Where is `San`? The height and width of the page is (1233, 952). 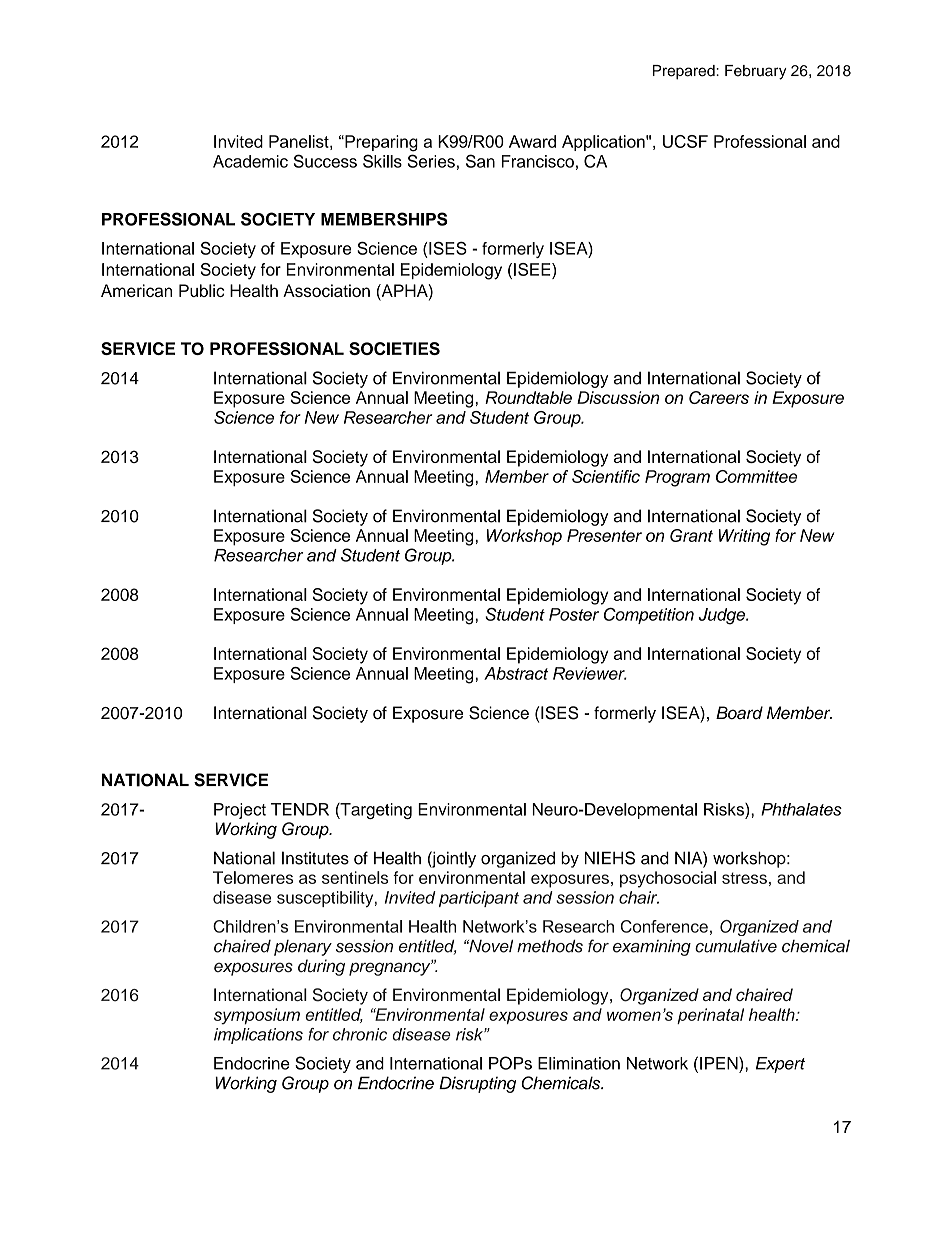
San is located at coordinates (480, 161).
